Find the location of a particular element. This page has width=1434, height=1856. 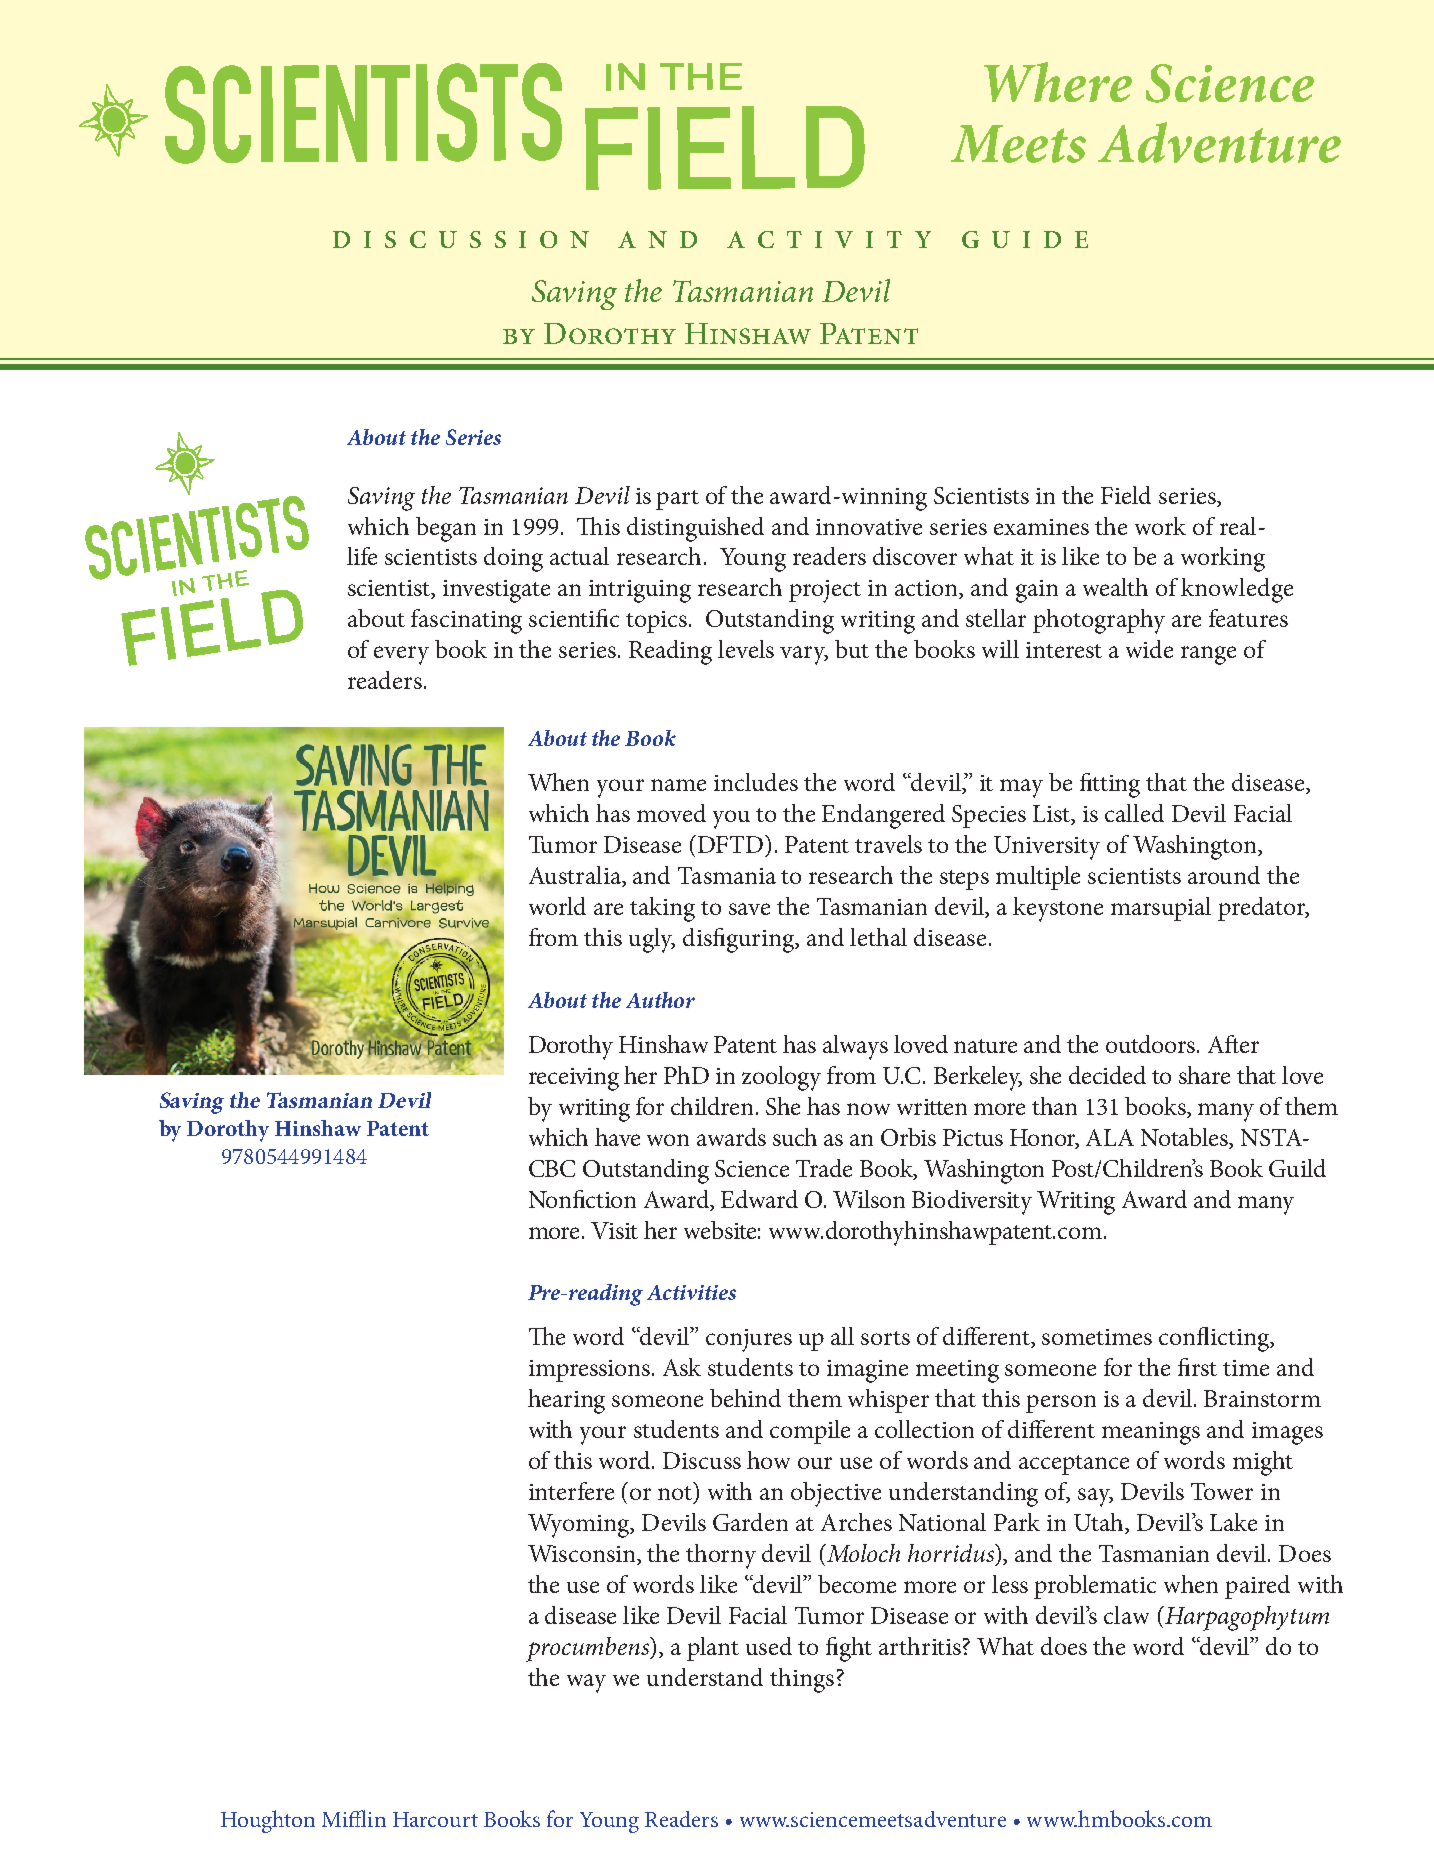

first is located at coordinates (1197, 1367).
